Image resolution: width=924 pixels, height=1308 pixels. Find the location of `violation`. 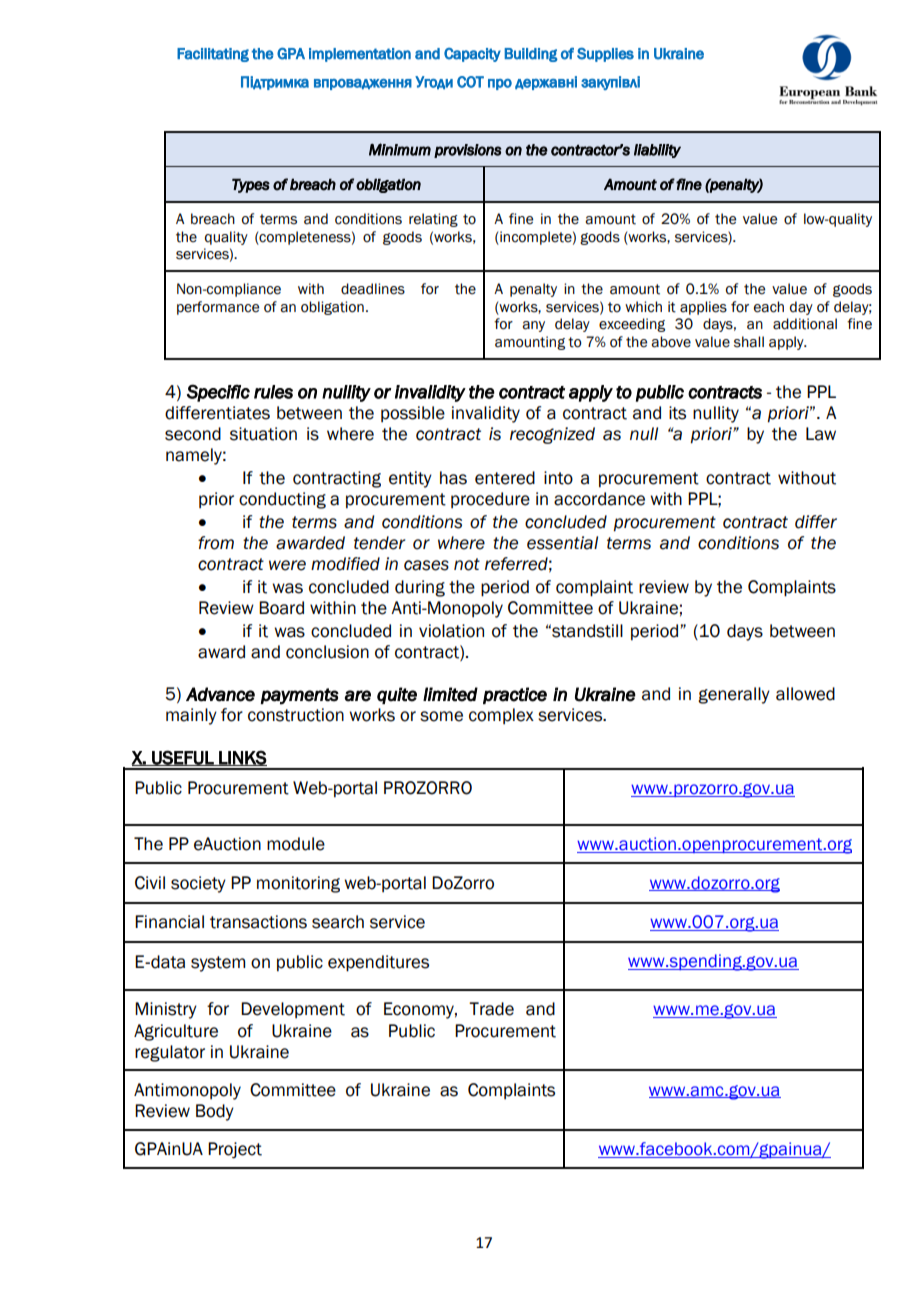

violation is located at coordinates (451, 631).
